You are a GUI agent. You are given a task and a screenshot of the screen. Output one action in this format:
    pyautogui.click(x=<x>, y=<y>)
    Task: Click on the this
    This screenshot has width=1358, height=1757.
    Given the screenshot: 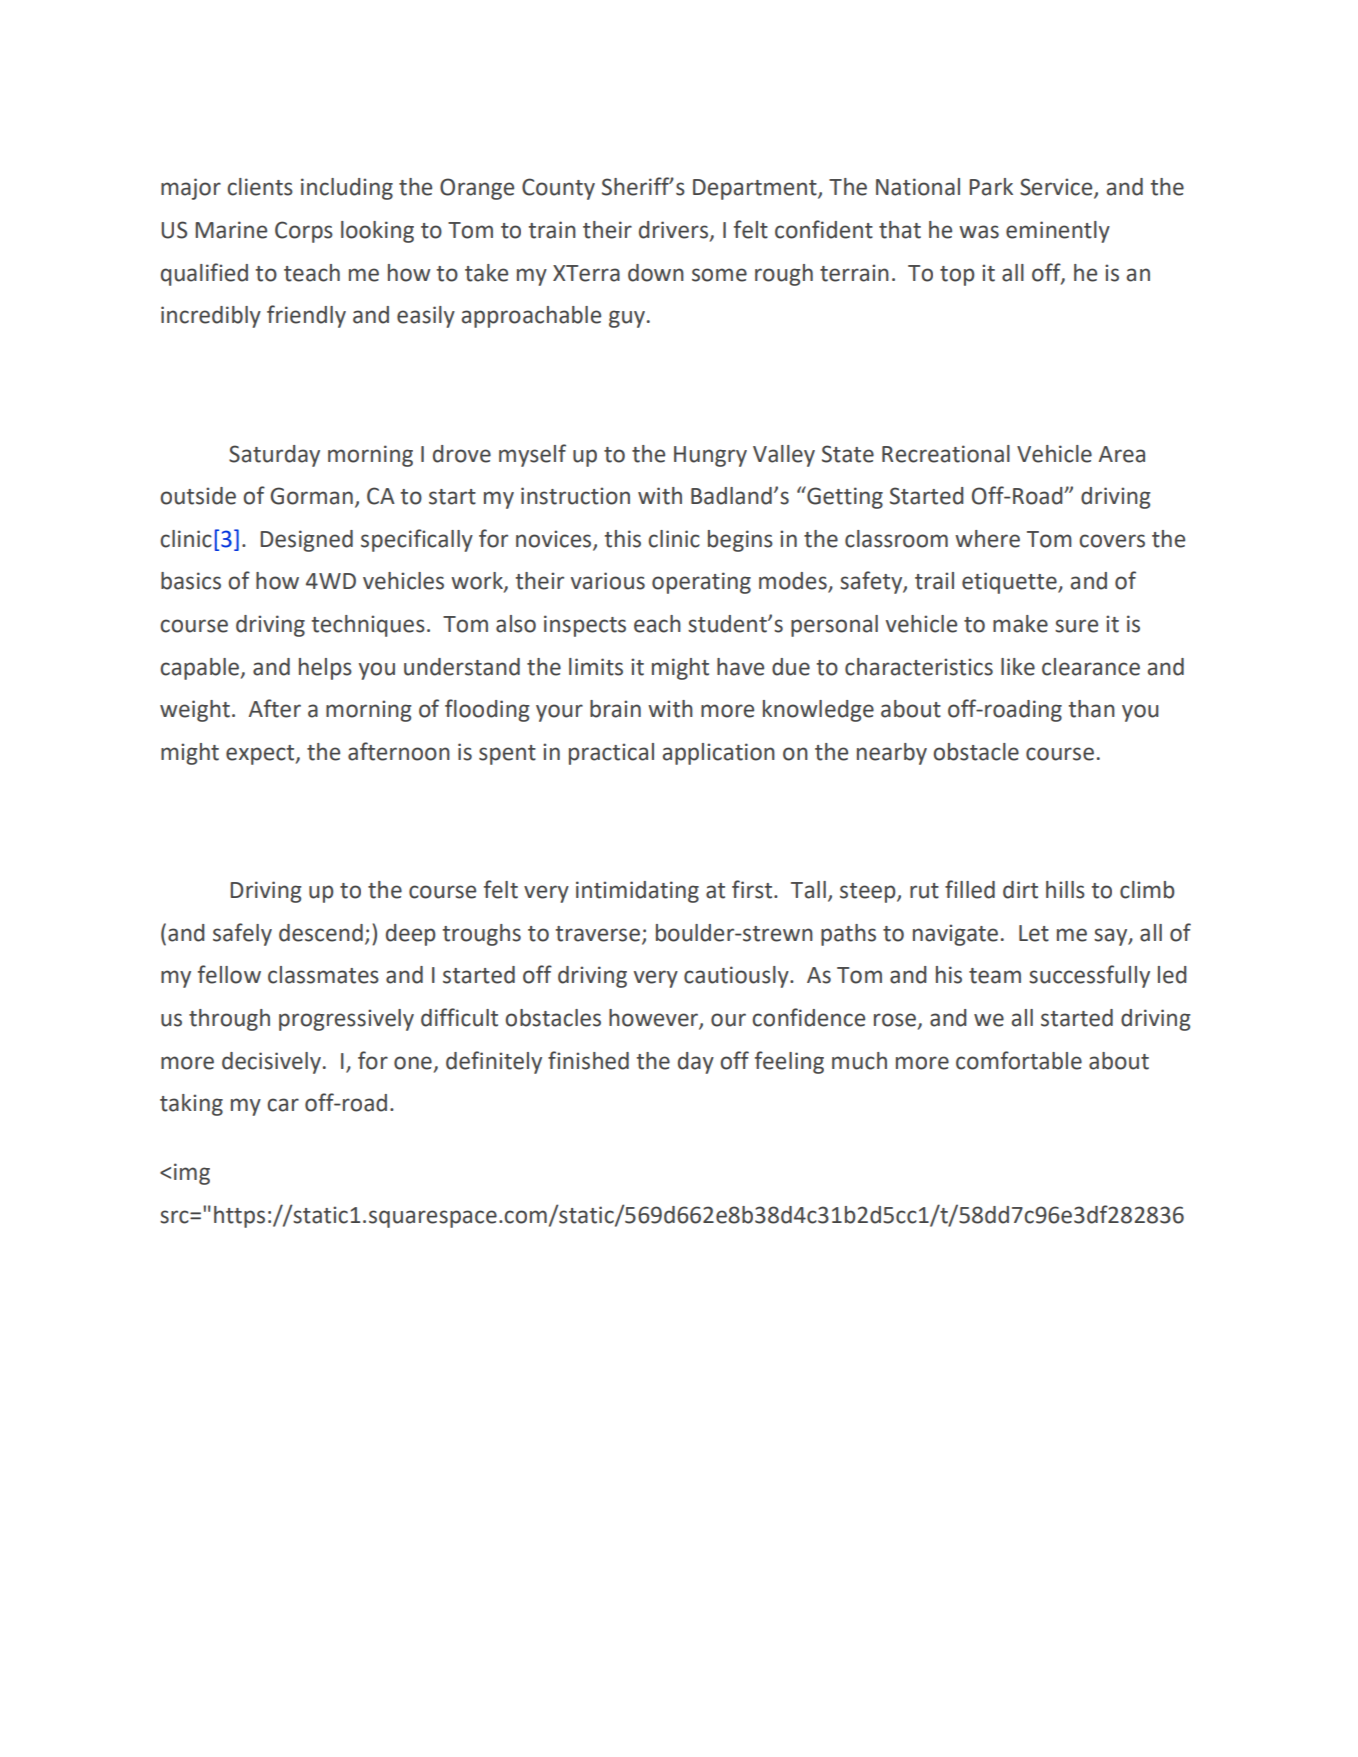 What is the action you would take?
    pyautogui.click(x=622, y=539)
